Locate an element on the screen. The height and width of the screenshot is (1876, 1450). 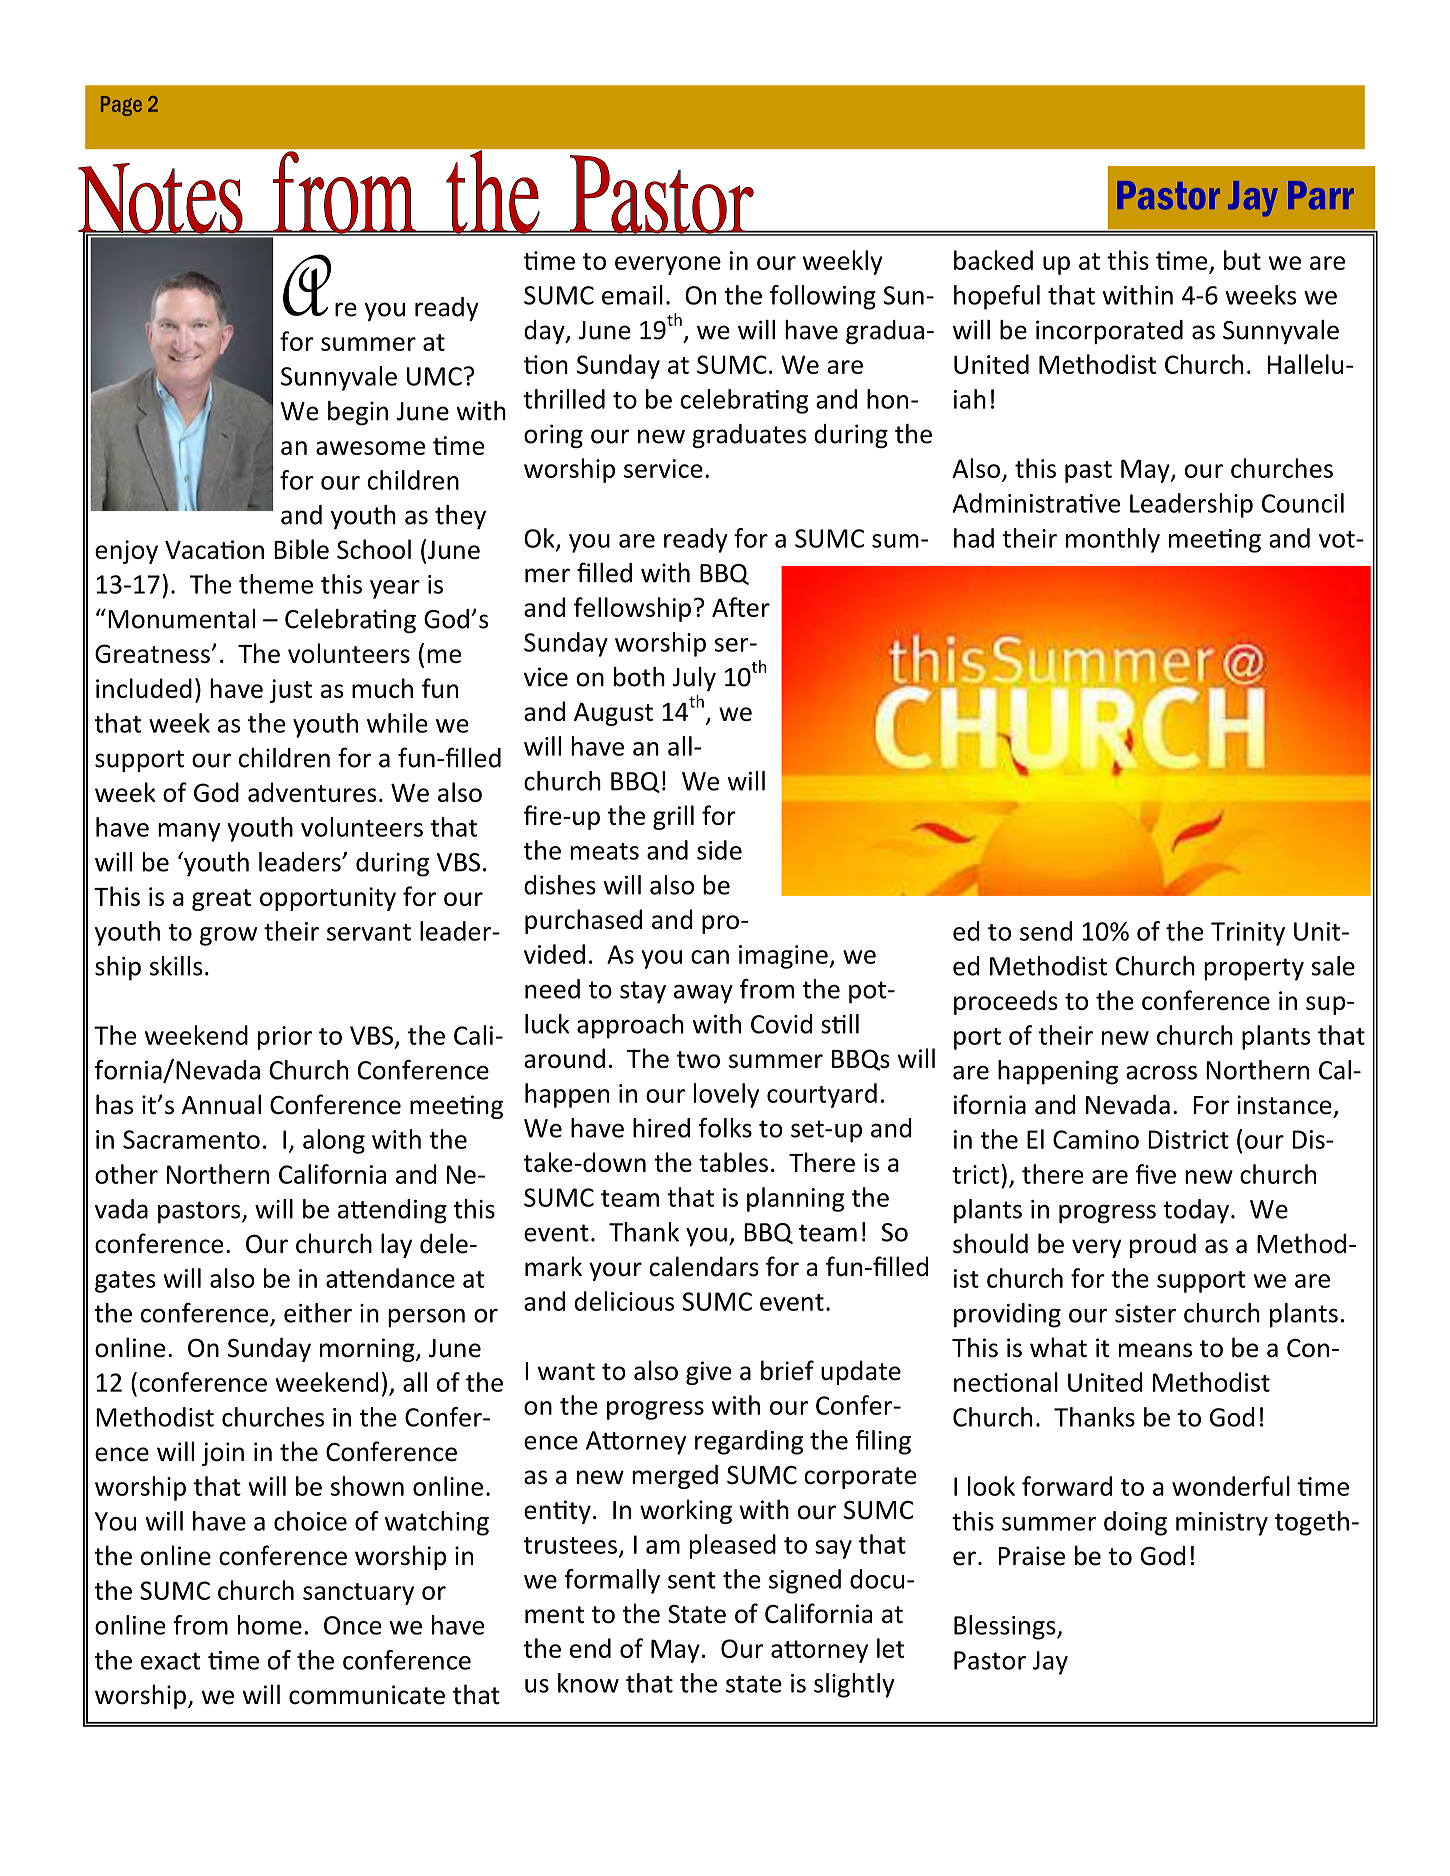
sent is located at coordinates (692, 1580).
